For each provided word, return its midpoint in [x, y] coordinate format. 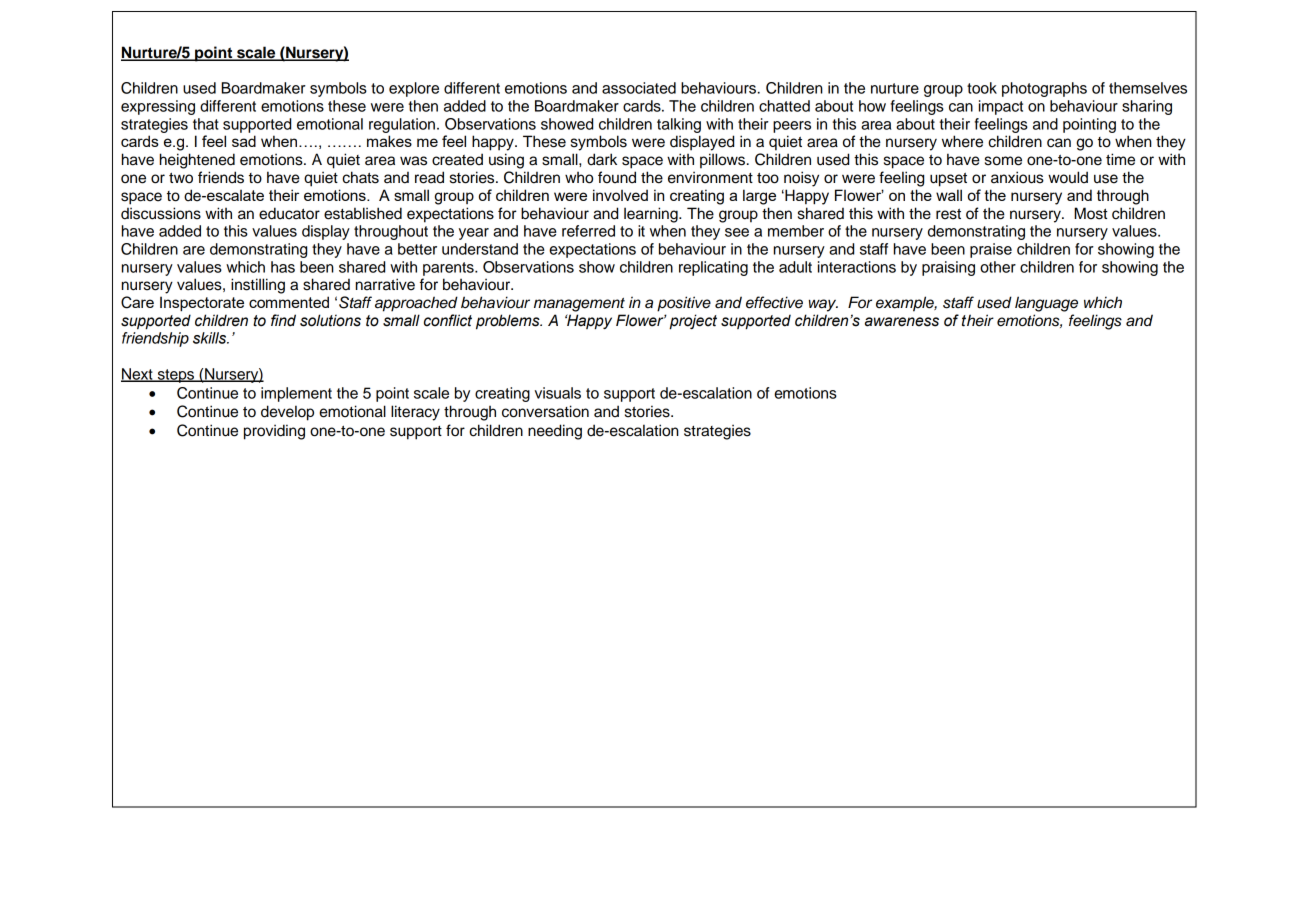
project [693, 322]
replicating [713, 268]
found [617, 177]
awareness [902, 322]
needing [555, 432]
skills [211, 338]
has [283, 267]
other [998, 267]
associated [639, 88]
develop [287, 413]
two [181, 178]
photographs [1044, 89]
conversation [545, 411]
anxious [1017, 177]
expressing [158, 107]
